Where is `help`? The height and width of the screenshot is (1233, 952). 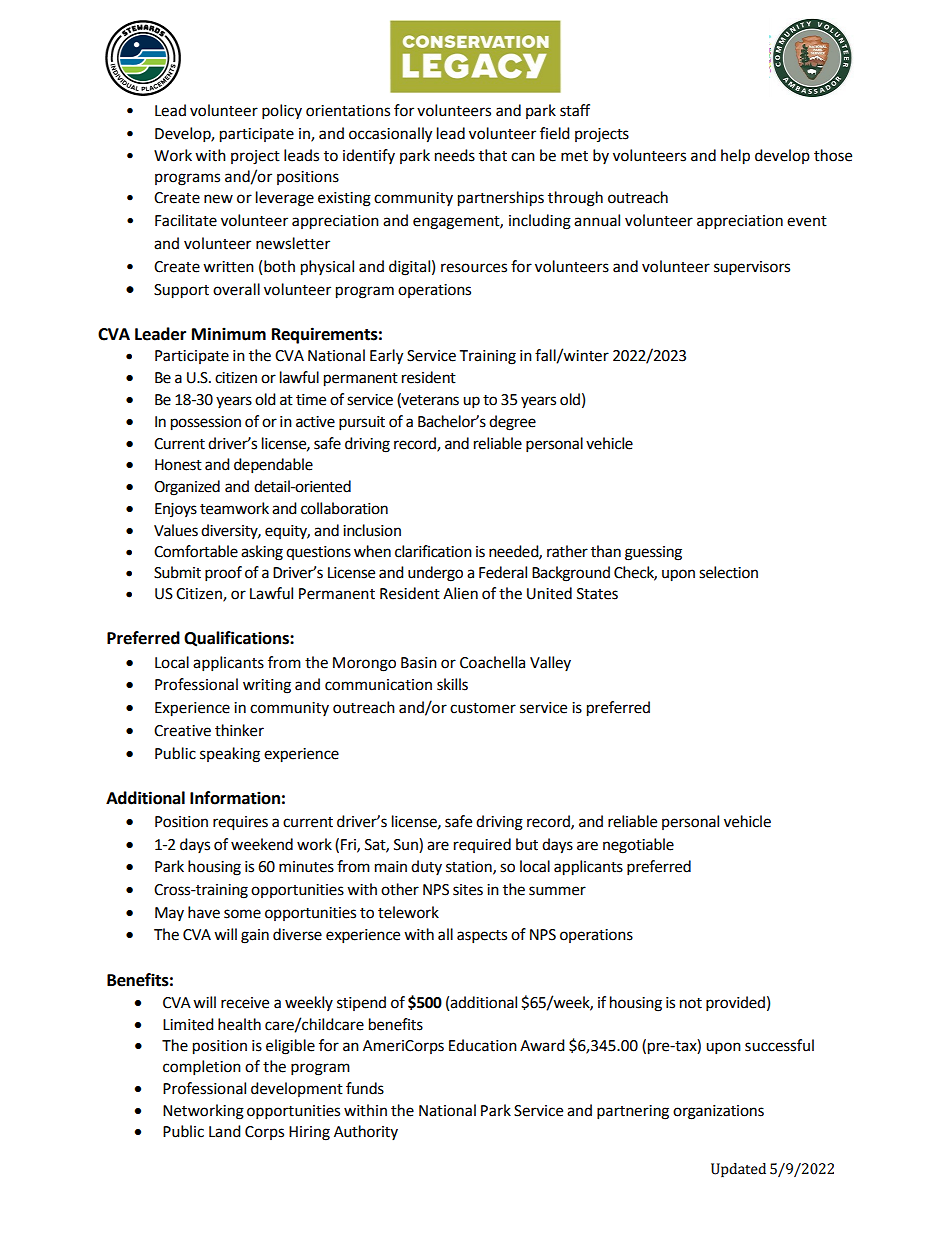 help is located at coordinates (735, 157).
